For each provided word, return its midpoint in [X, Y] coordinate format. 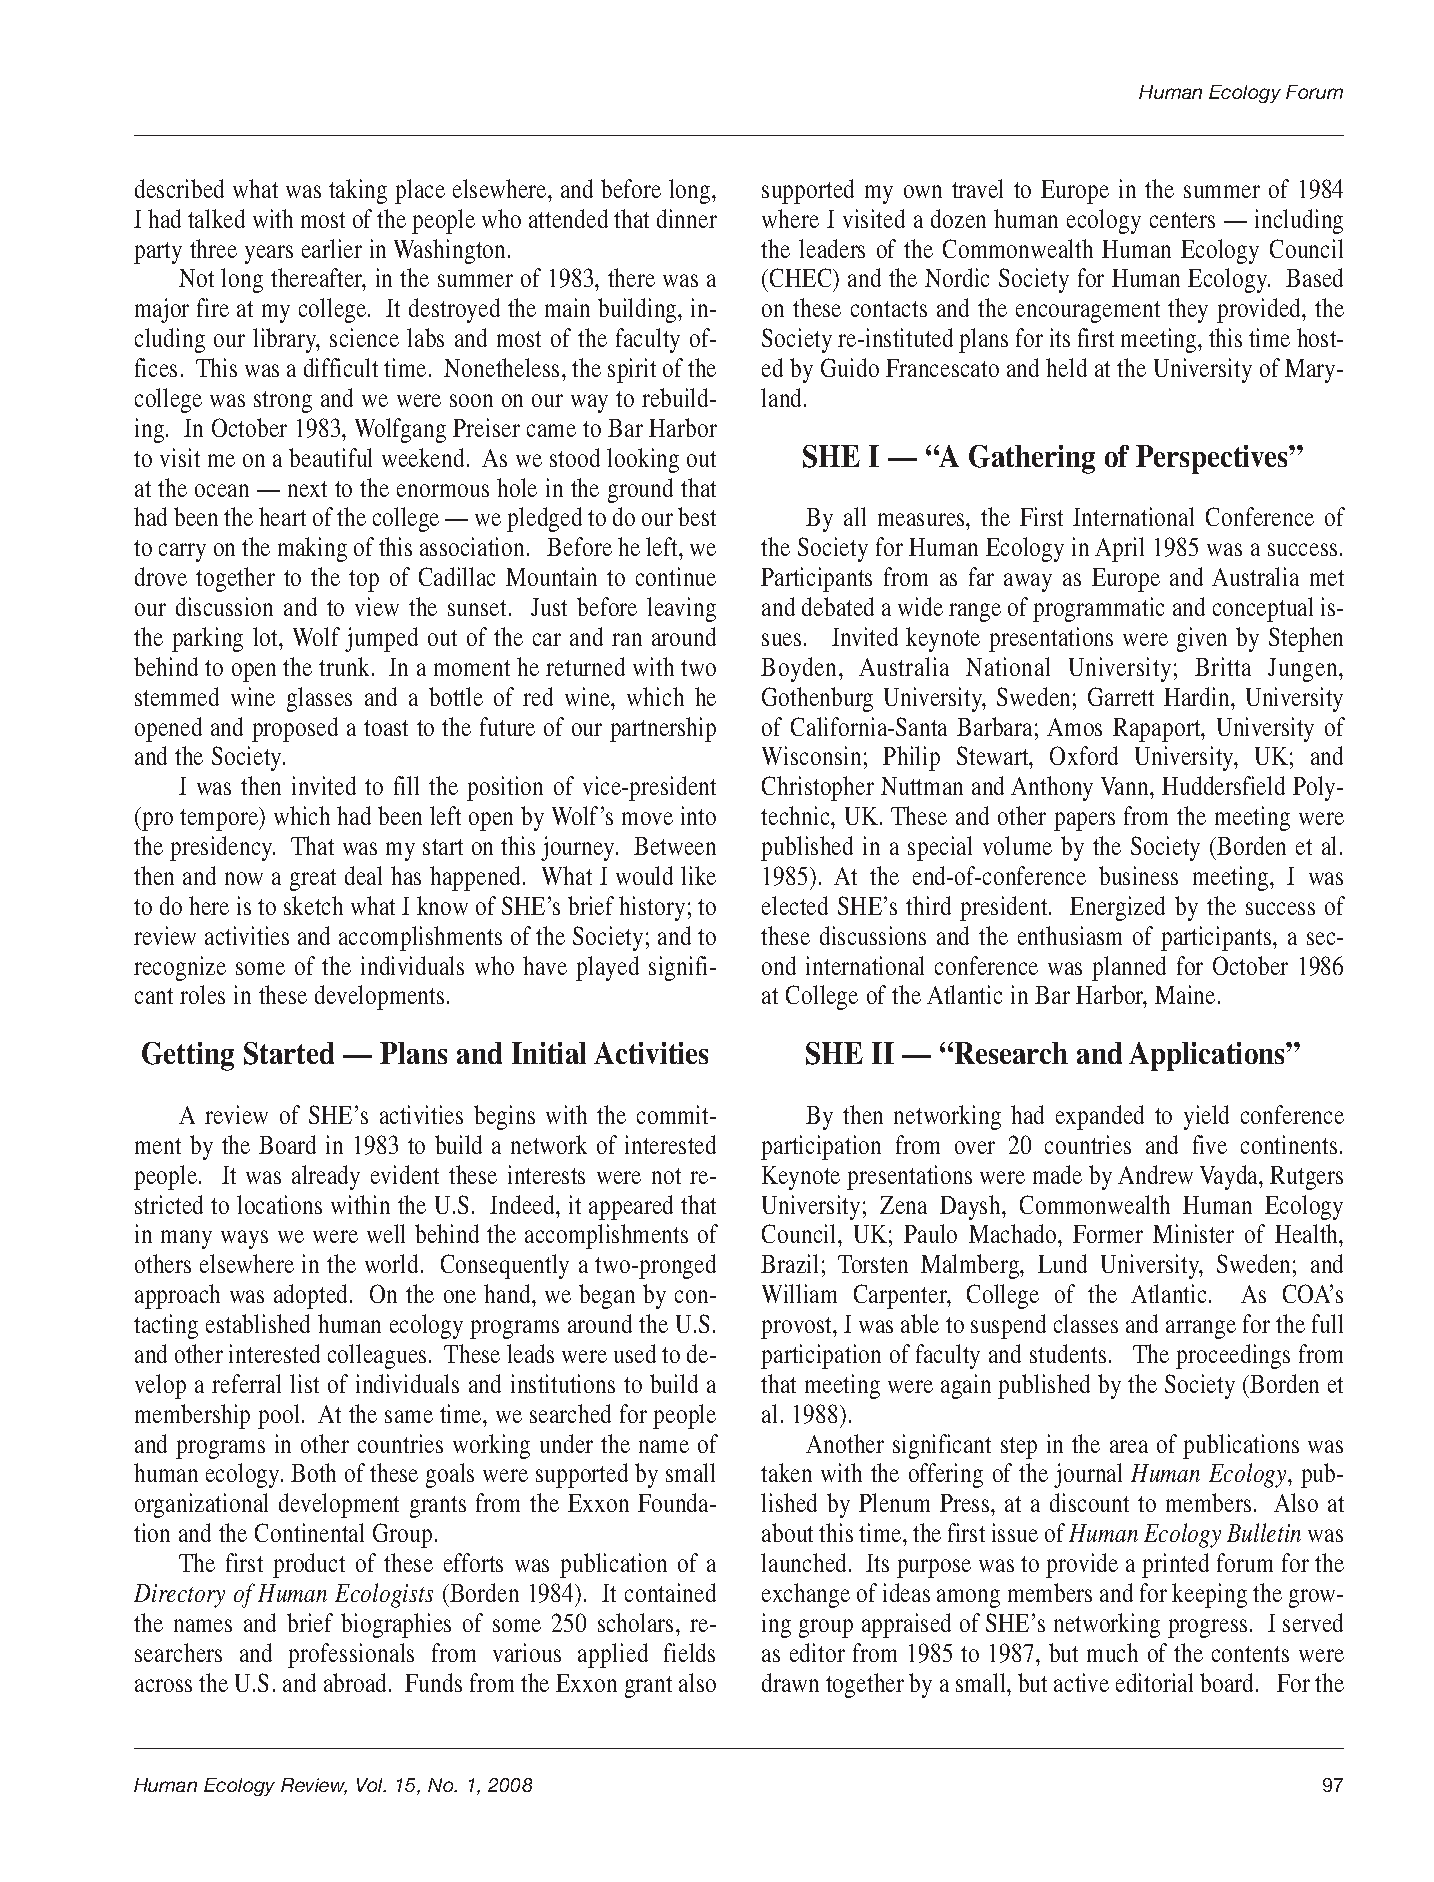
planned [1129, 968]
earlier [332, 248]
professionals [351, 1655]
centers [1182, 220]
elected [795, 905]
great [313, 880]
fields [689, 1652]
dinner [687, 218]
